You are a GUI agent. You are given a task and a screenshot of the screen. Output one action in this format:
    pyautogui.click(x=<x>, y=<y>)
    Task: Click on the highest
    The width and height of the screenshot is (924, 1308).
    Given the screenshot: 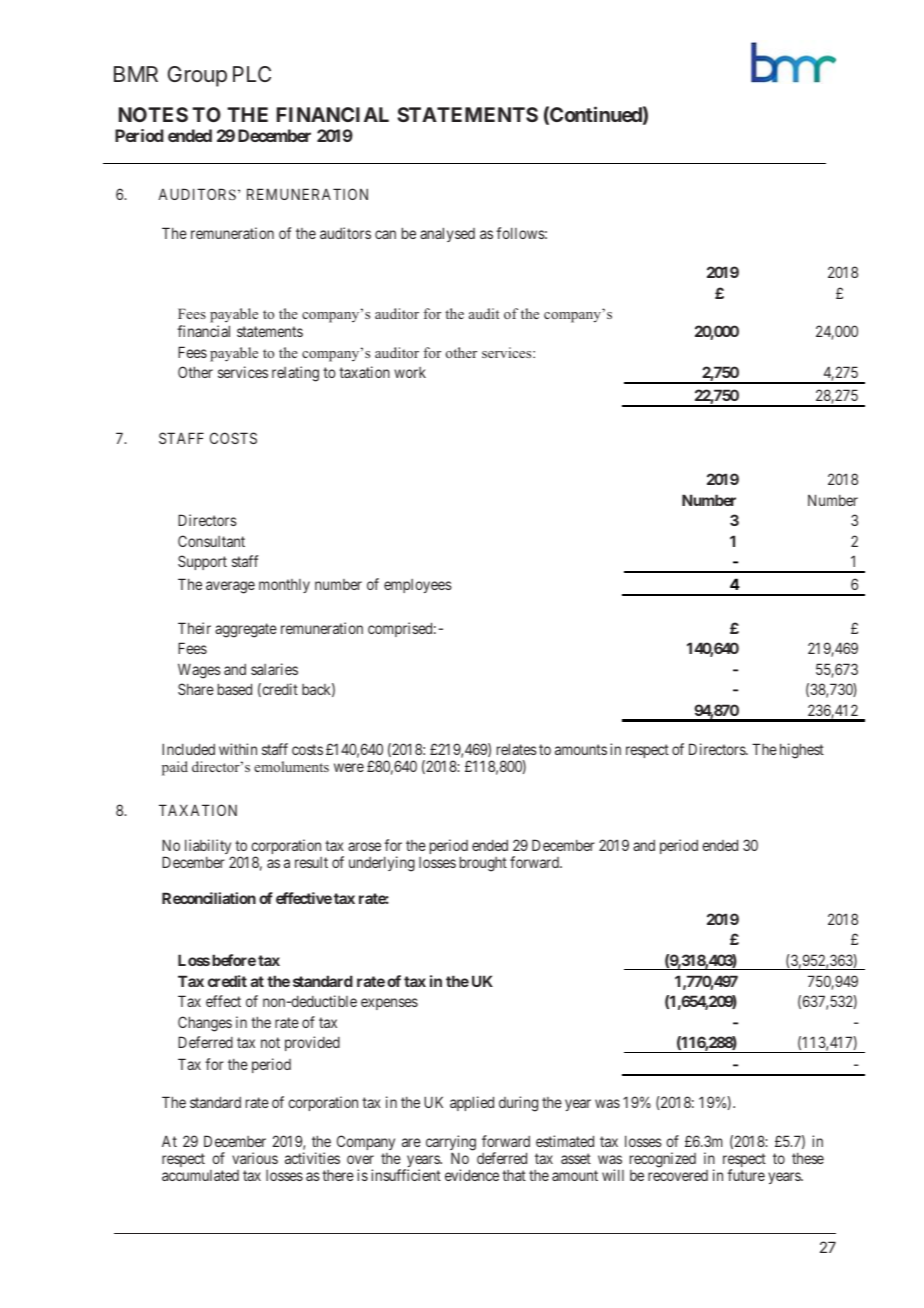 What is the action you would take?
    pyautogui.click(x=802, y=751)
